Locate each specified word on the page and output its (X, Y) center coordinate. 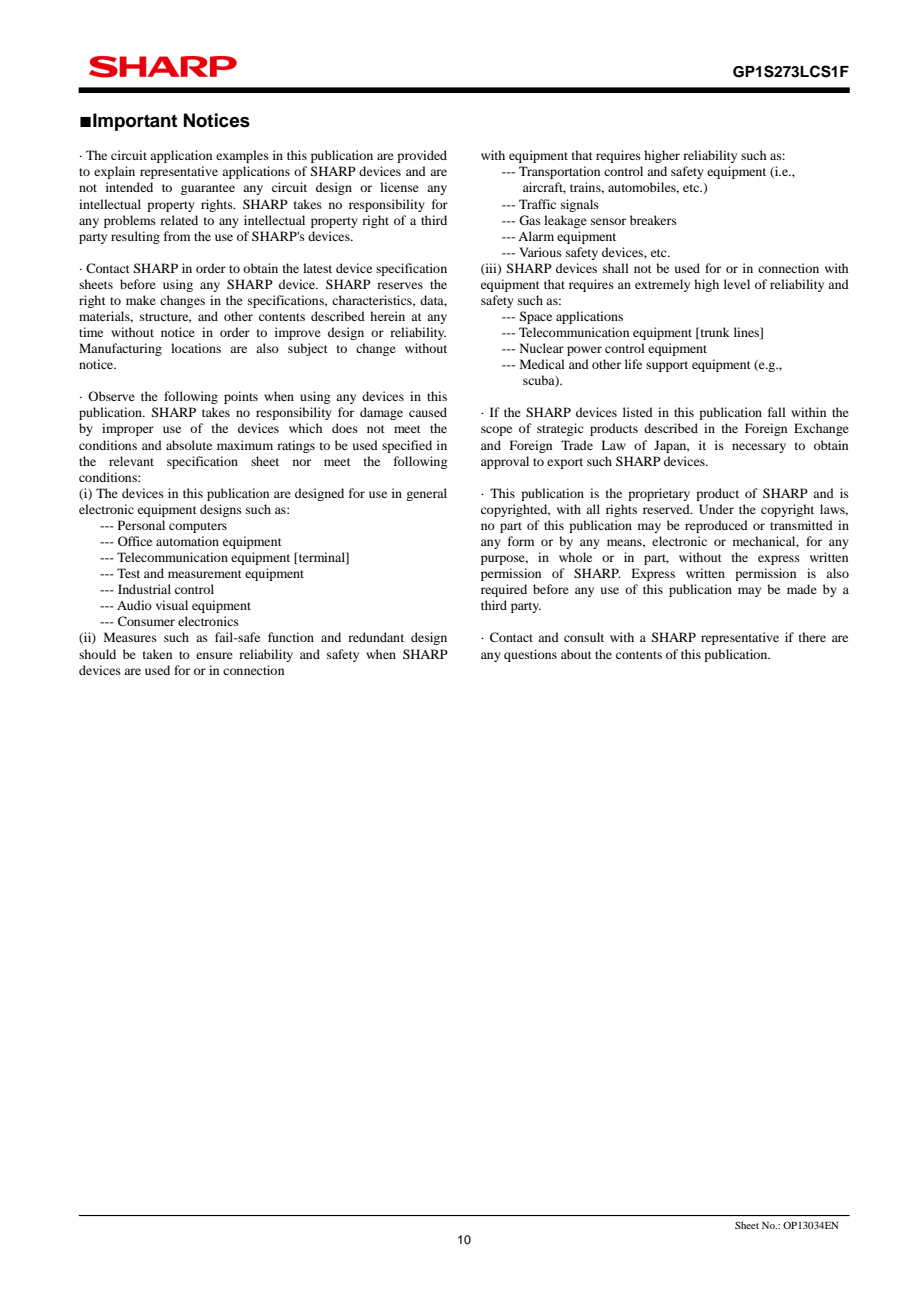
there (812, 637)
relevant (131, 461)
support (667, 366)
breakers (653, 220)
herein (387, 316)
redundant (376, 637)
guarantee (208, 189)
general (426, 494)
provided (422, 156)
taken (157, 654)
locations (196, 348)
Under (716, 509)
